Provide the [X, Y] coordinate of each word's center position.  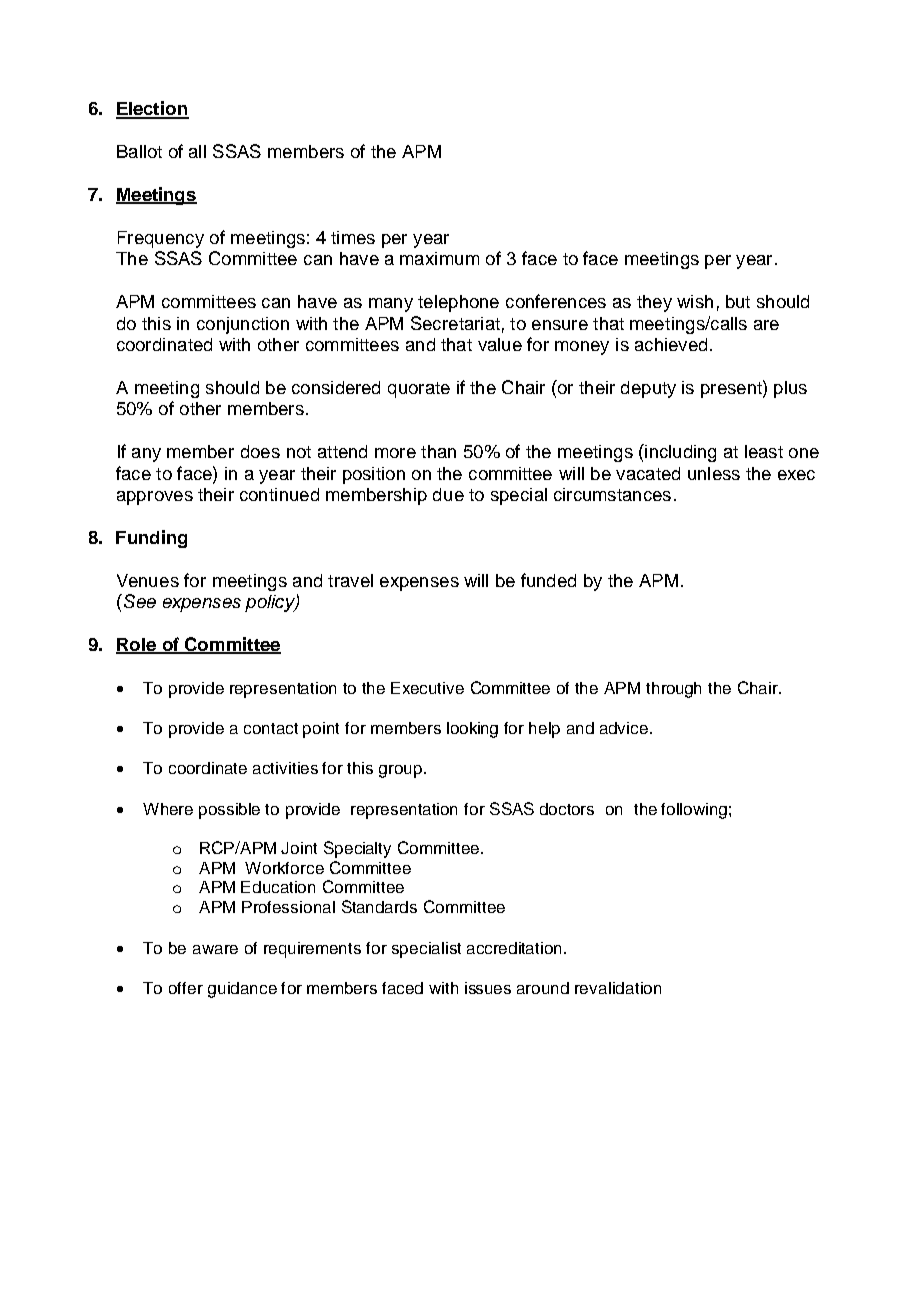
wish [695, 301]
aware [215, 949]
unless [714, 473]
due [448, 494]
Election [152, 109]
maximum [439, 258]
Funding [151, 539]
